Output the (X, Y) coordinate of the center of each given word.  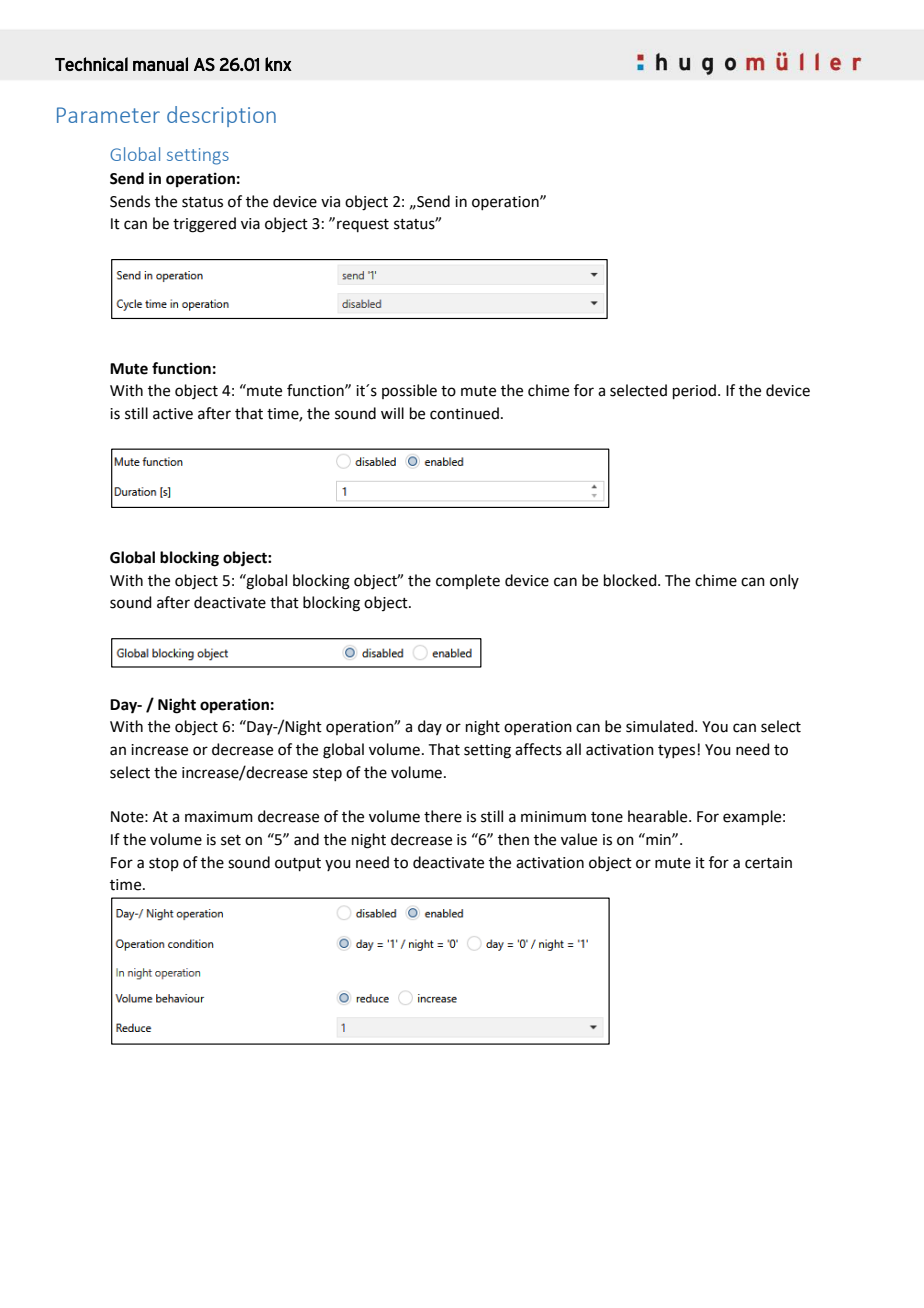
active (173, 414)
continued (464, 413)
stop (164, 864)
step (327, 774)
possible (409, 391)
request (363, 225)
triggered (204, 225)
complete (468, 581)
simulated (661, 726)
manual (160, 64)
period (694, 391)
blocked (631, 580)
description (221, 116)
